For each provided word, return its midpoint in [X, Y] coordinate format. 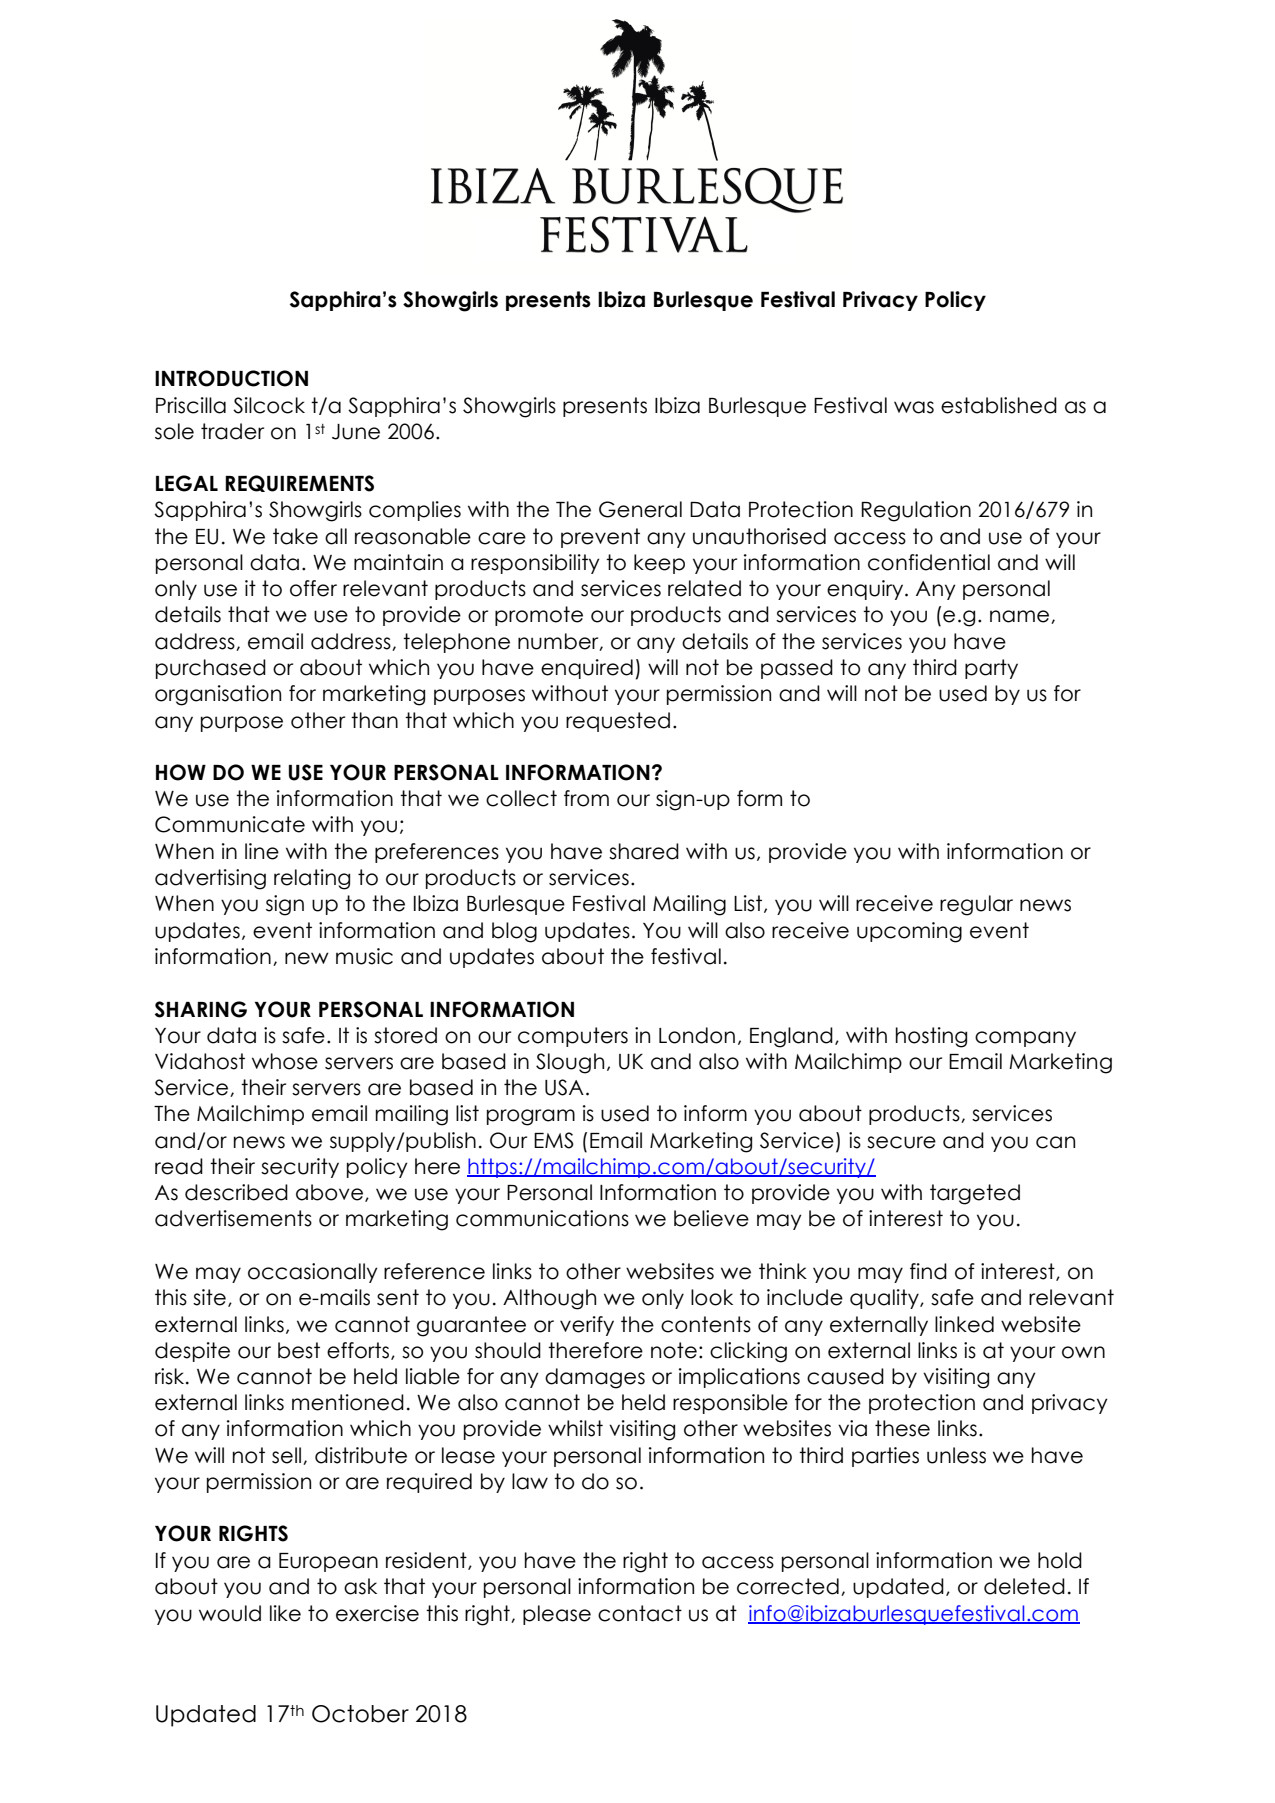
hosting [931, 1037]
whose [285, 1061]
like [285, 1613]
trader [232, 431]
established [999, 405]
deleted [1024, 1586]
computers [573, 1037]
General [640, 509]
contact [640, 1613]
